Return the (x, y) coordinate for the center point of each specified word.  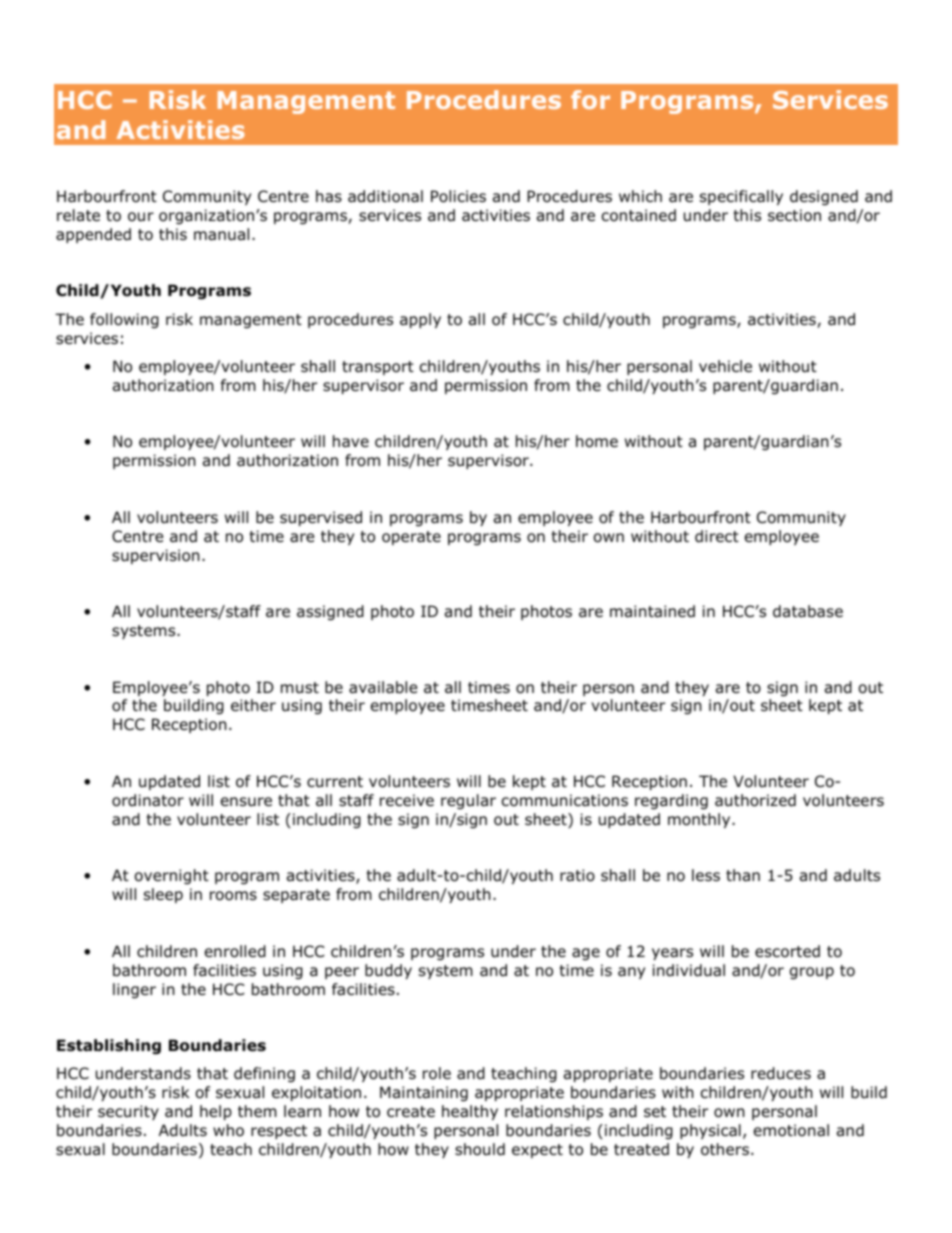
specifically (741, 197)
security (128, 1112)
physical (710, 1131)
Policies (458, 196)
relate (78, 215)
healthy (470, 1112)
